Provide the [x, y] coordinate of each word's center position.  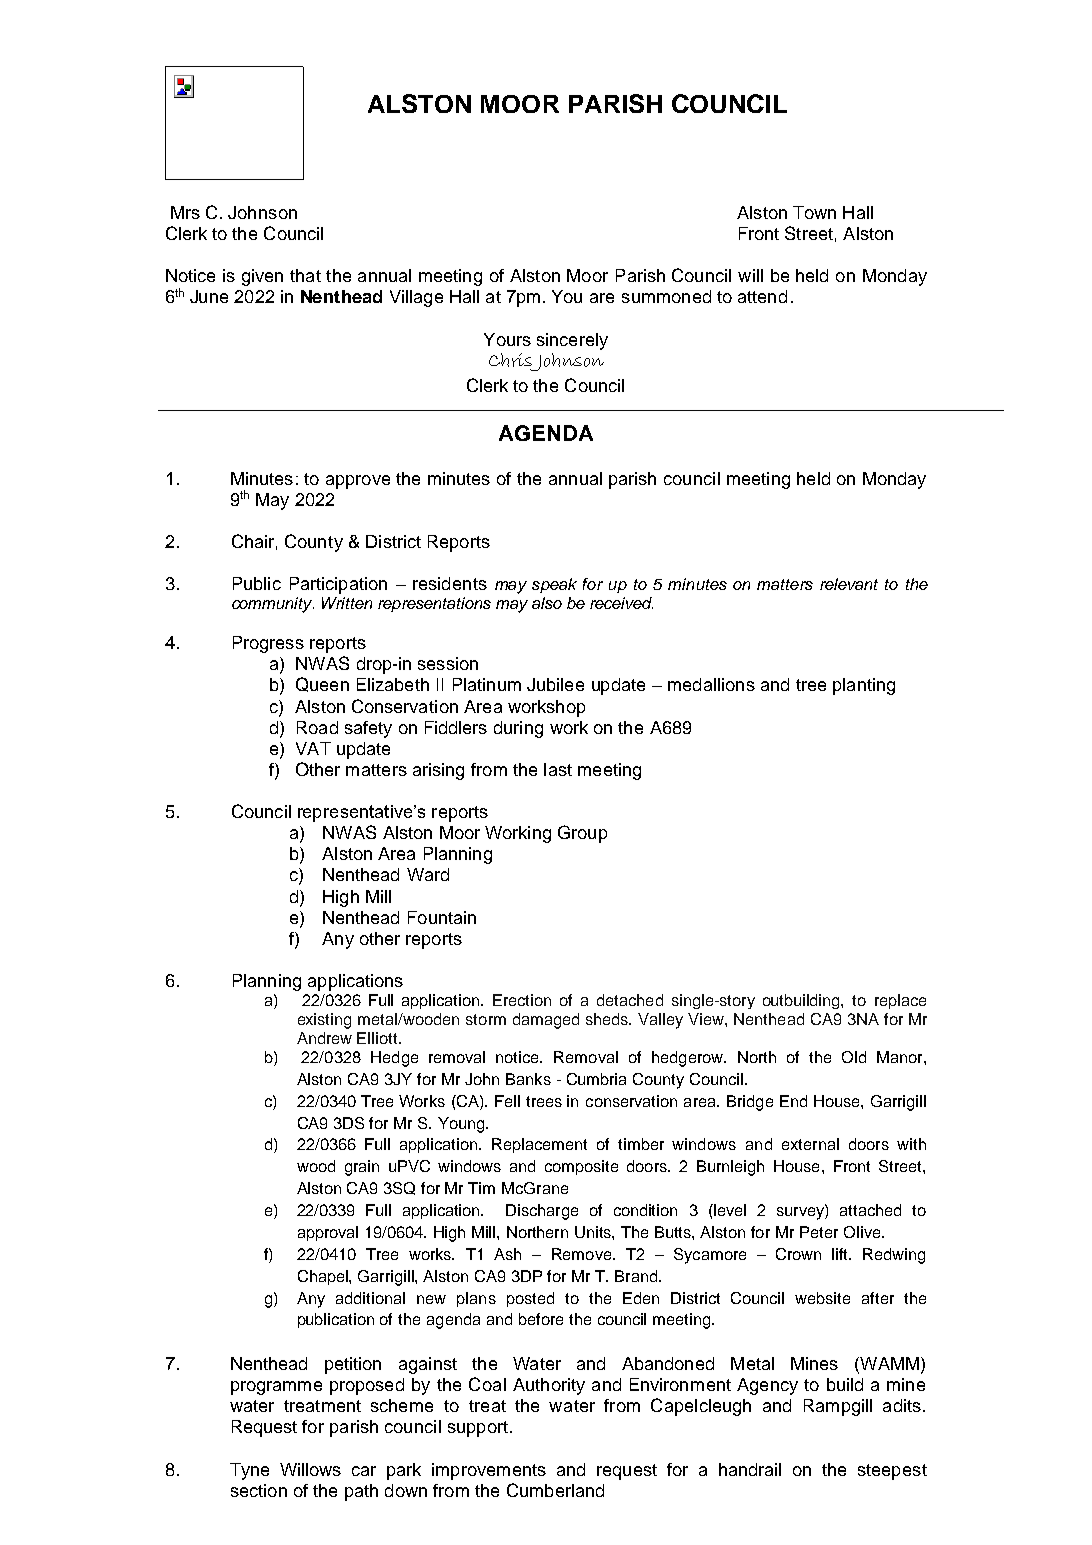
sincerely [572, 341]
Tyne [249, 1471]
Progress [268, 644]
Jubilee [555, 684]
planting [864, 686]
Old [854, 1057]
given [262, 277]
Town [814, 212]
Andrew [324, 1038]
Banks [528, 1079]
